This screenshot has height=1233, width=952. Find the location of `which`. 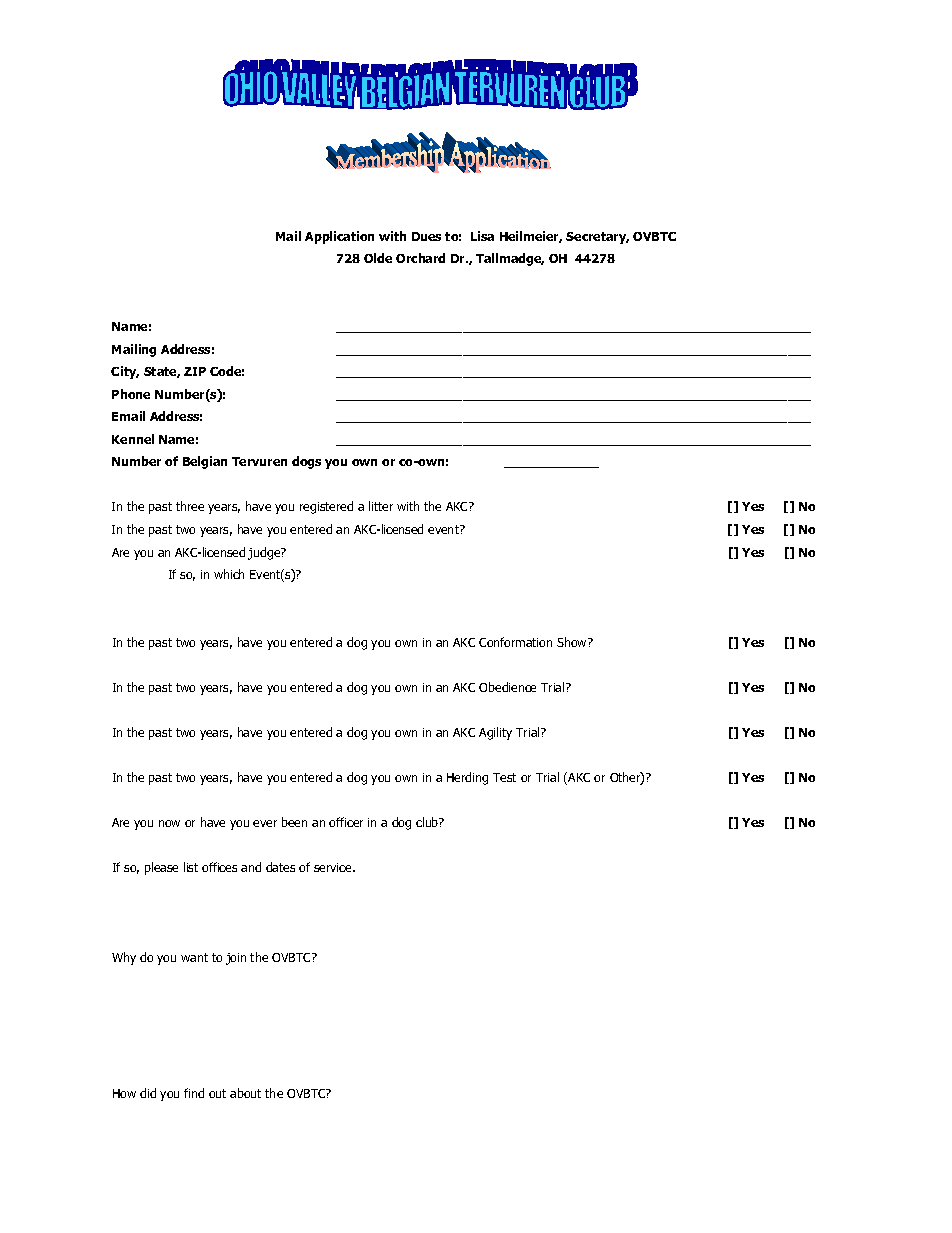

which is located at coordinates (229, 574).
